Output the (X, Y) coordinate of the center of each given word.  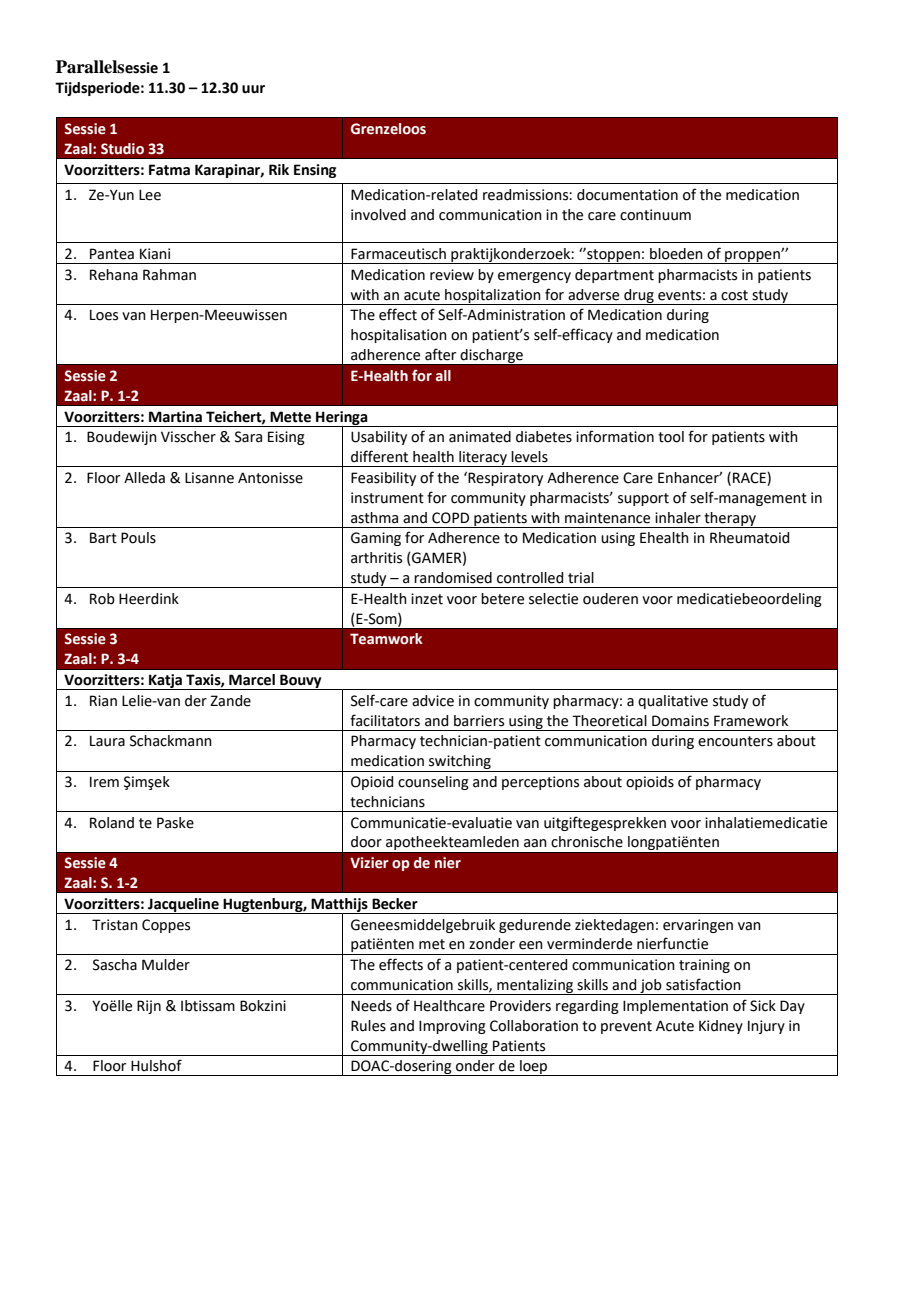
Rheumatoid (749, 538)
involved (378, 215)
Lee (150, 195)
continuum (655, 215)
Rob (102, 599)
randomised (453, 578)
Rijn (149, 1007)
